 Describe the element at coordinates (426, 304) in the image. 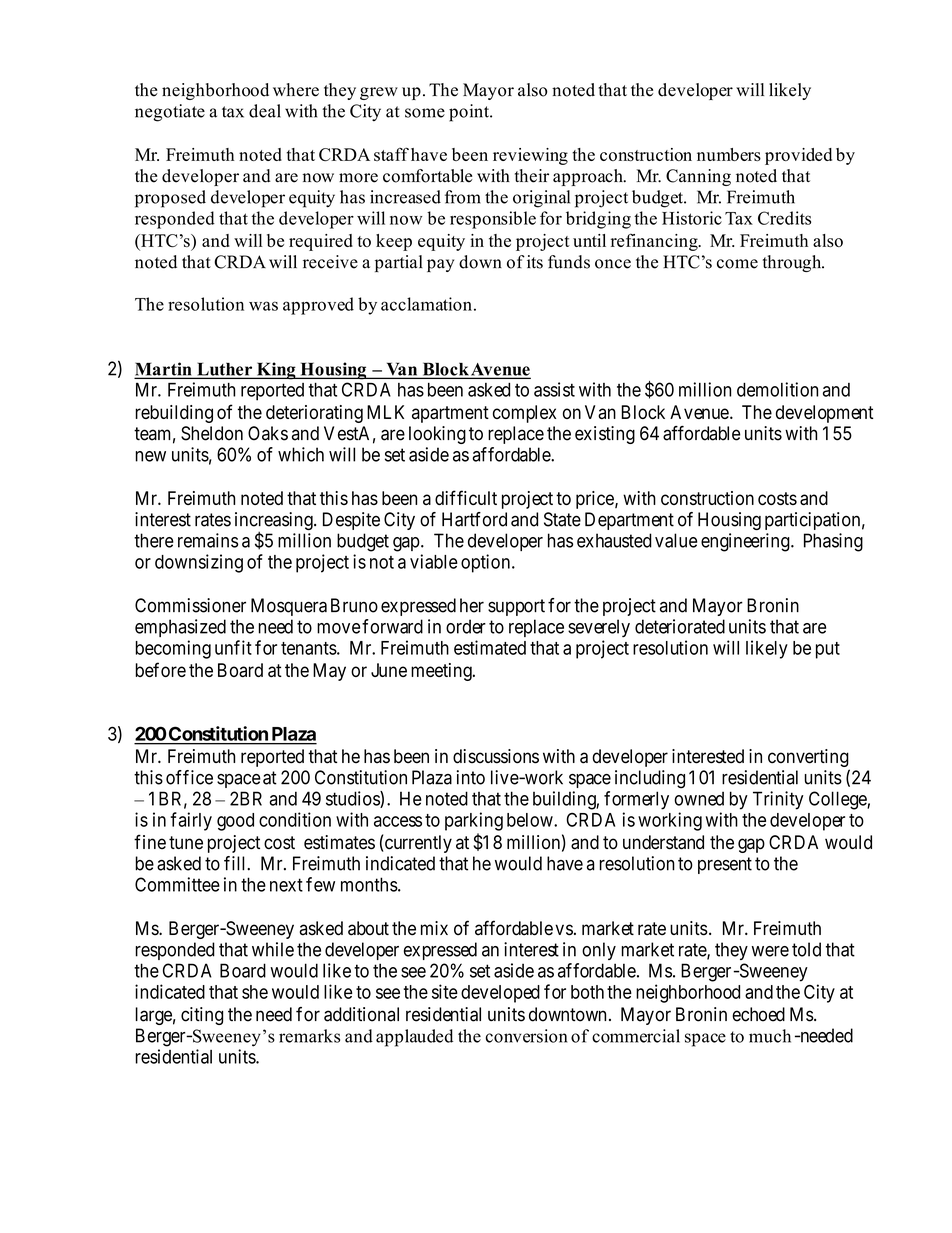

I see `acclamation` at that location.
